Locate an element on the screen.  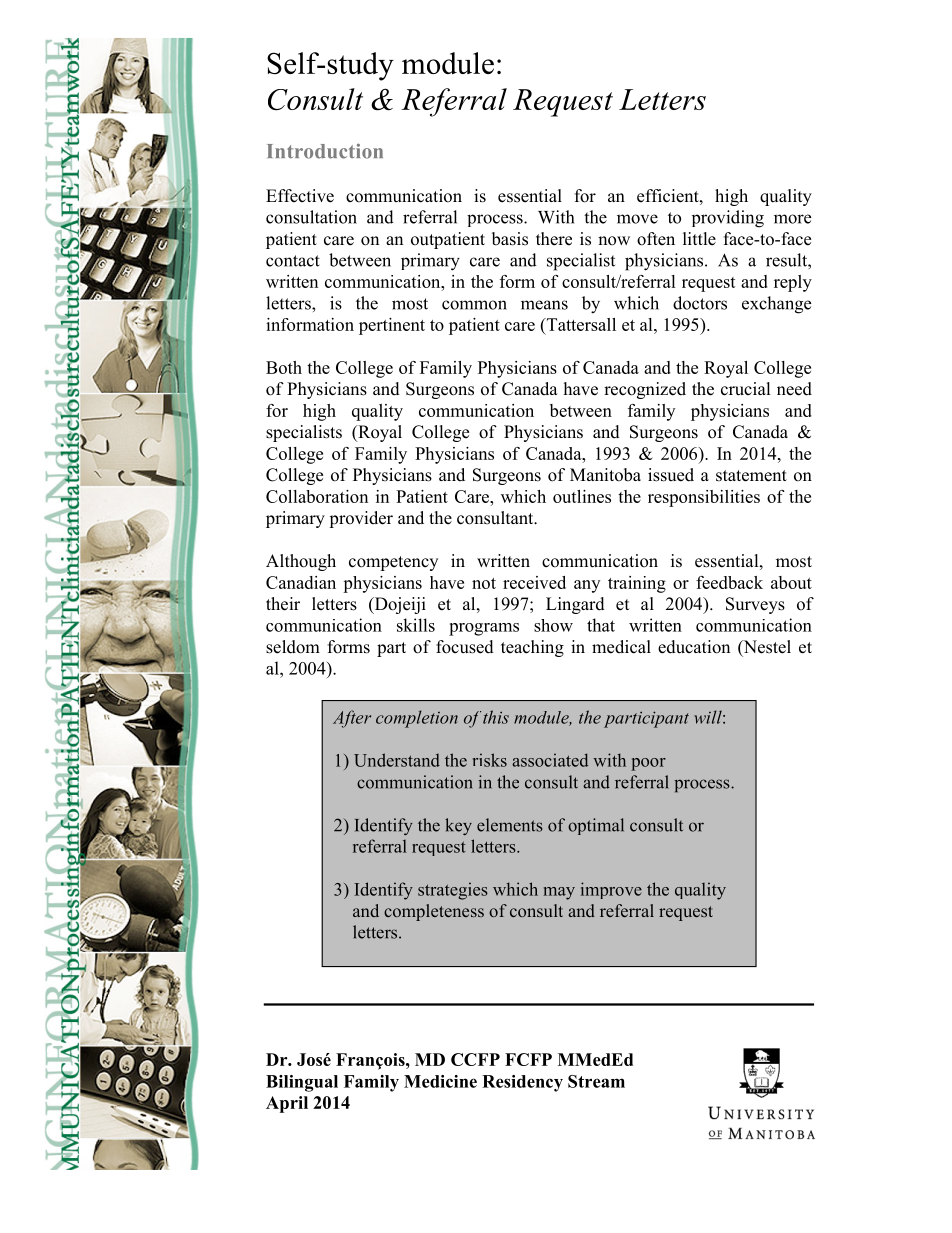
elements is located at coordinates (510, 825).
